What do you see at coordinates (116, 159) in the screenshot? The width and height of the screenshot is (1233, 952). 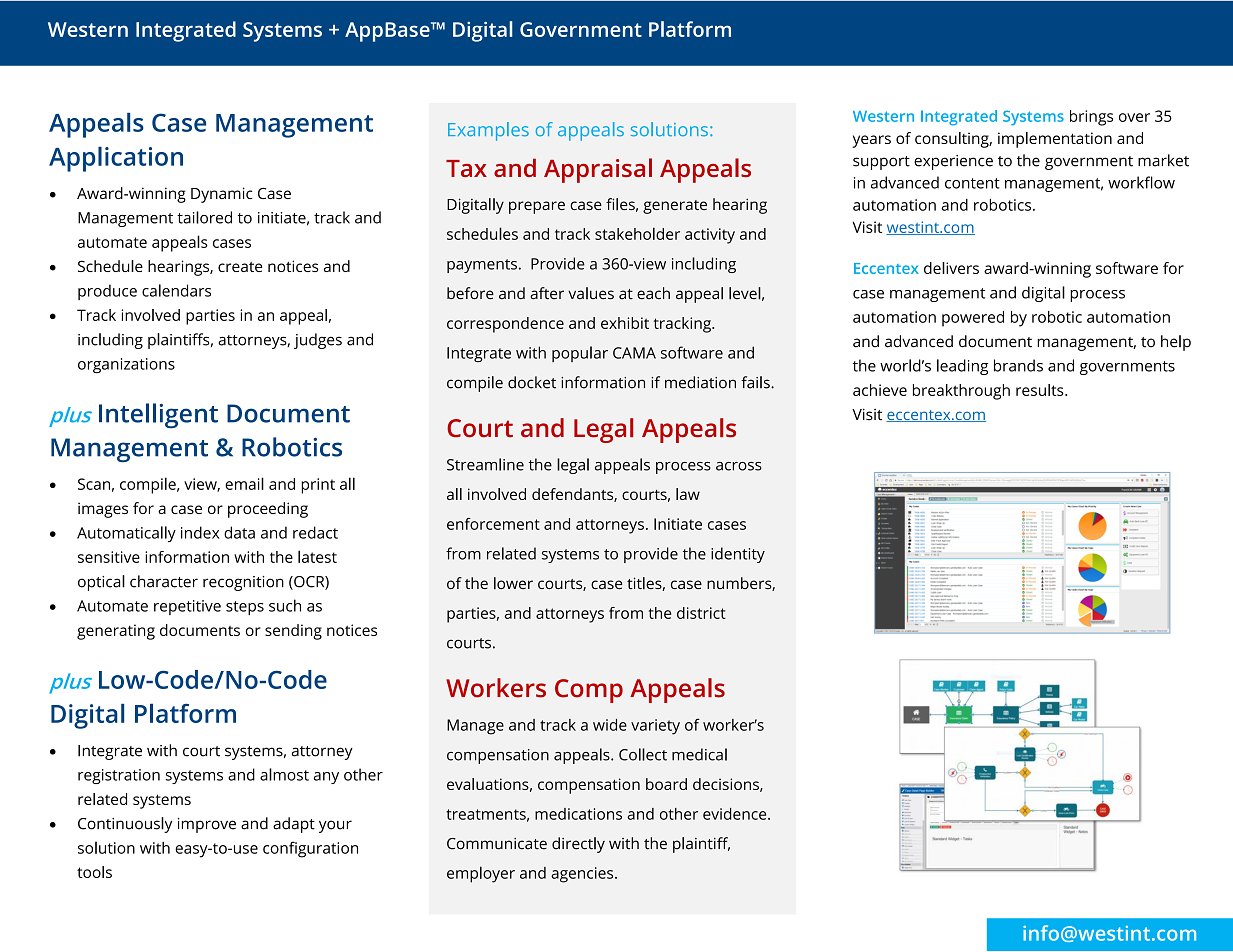 I see `Application` at bounding box center [116, 159].
